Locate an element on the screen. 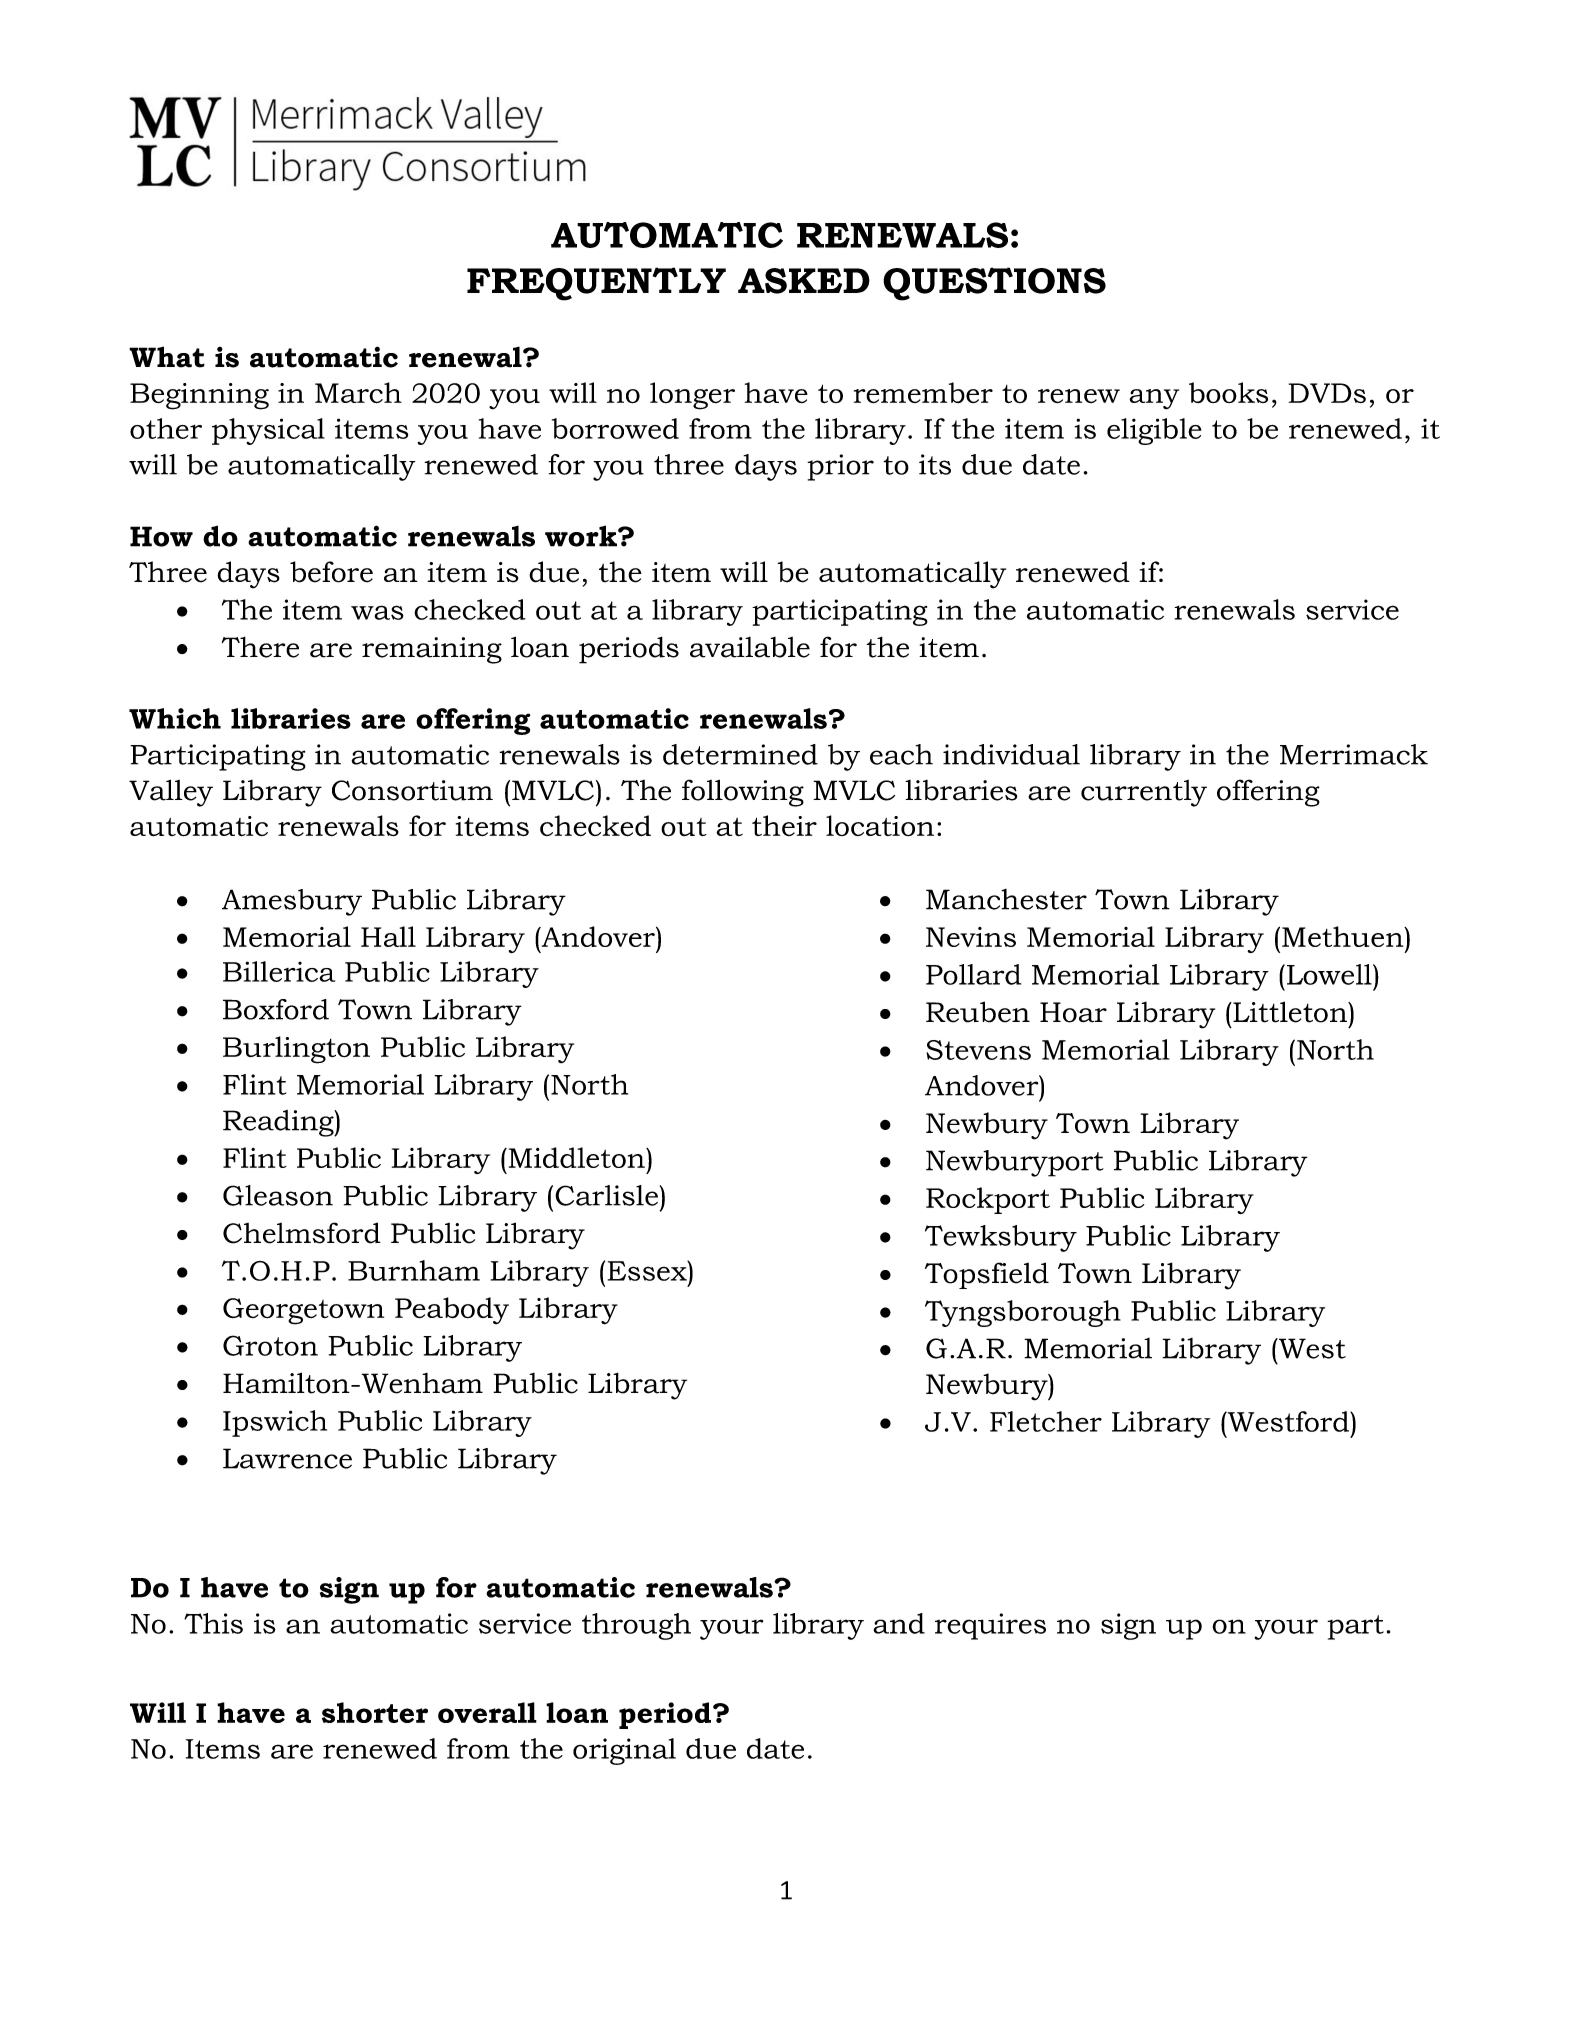 This screenshot has height=2034, width=1572. original is located at coordinates (624, 1751).
